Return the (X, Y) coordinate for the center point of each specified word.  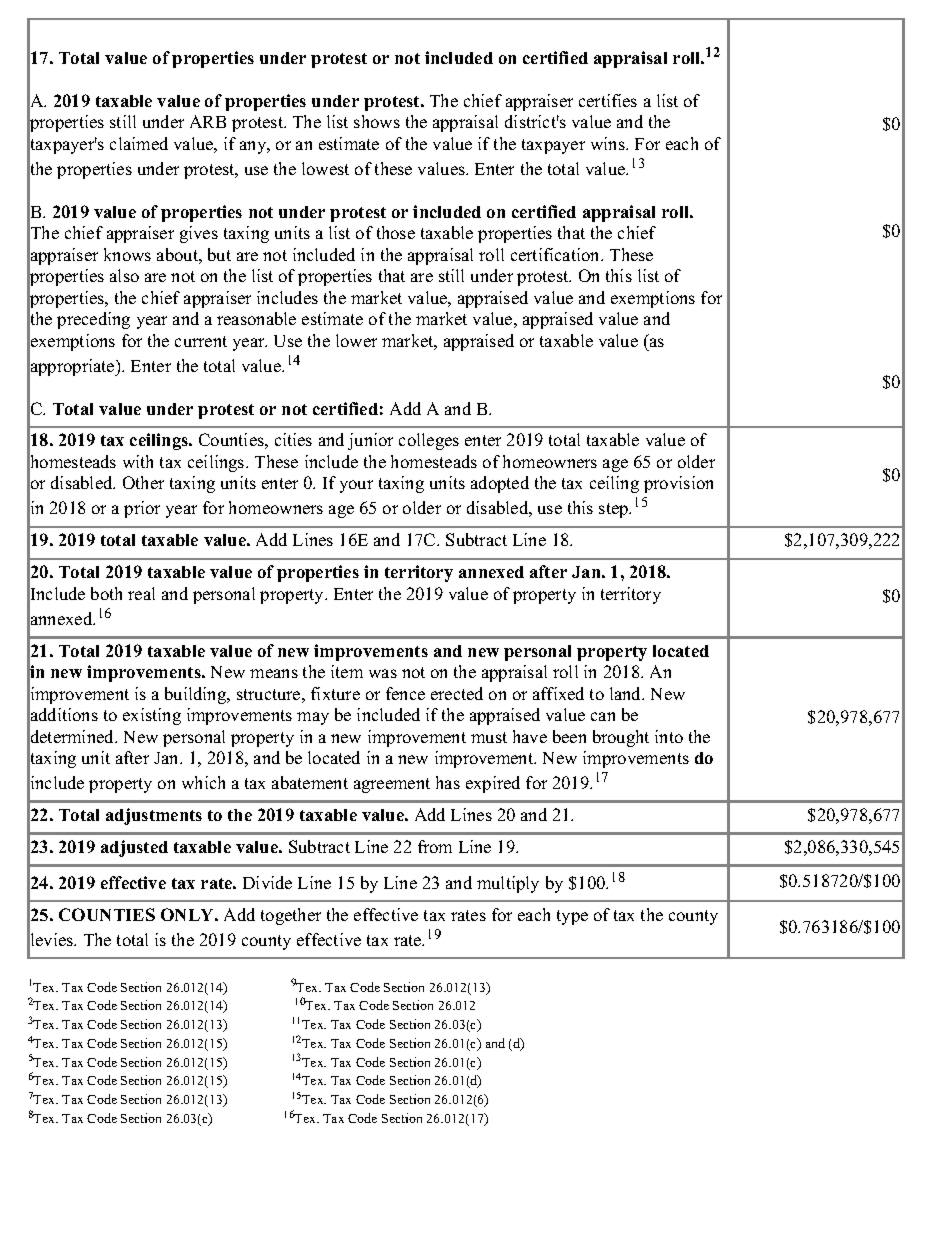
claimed (139, 143)
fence (405, 693)
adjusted (134, 848)
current (201, 341)
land (627, 693)
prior (142, 509)
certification (557, 254)
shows (377, 121)
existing (152, 716)
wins (609, 143)
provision (678, 484)
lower (356, 340)
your (356, 486)
